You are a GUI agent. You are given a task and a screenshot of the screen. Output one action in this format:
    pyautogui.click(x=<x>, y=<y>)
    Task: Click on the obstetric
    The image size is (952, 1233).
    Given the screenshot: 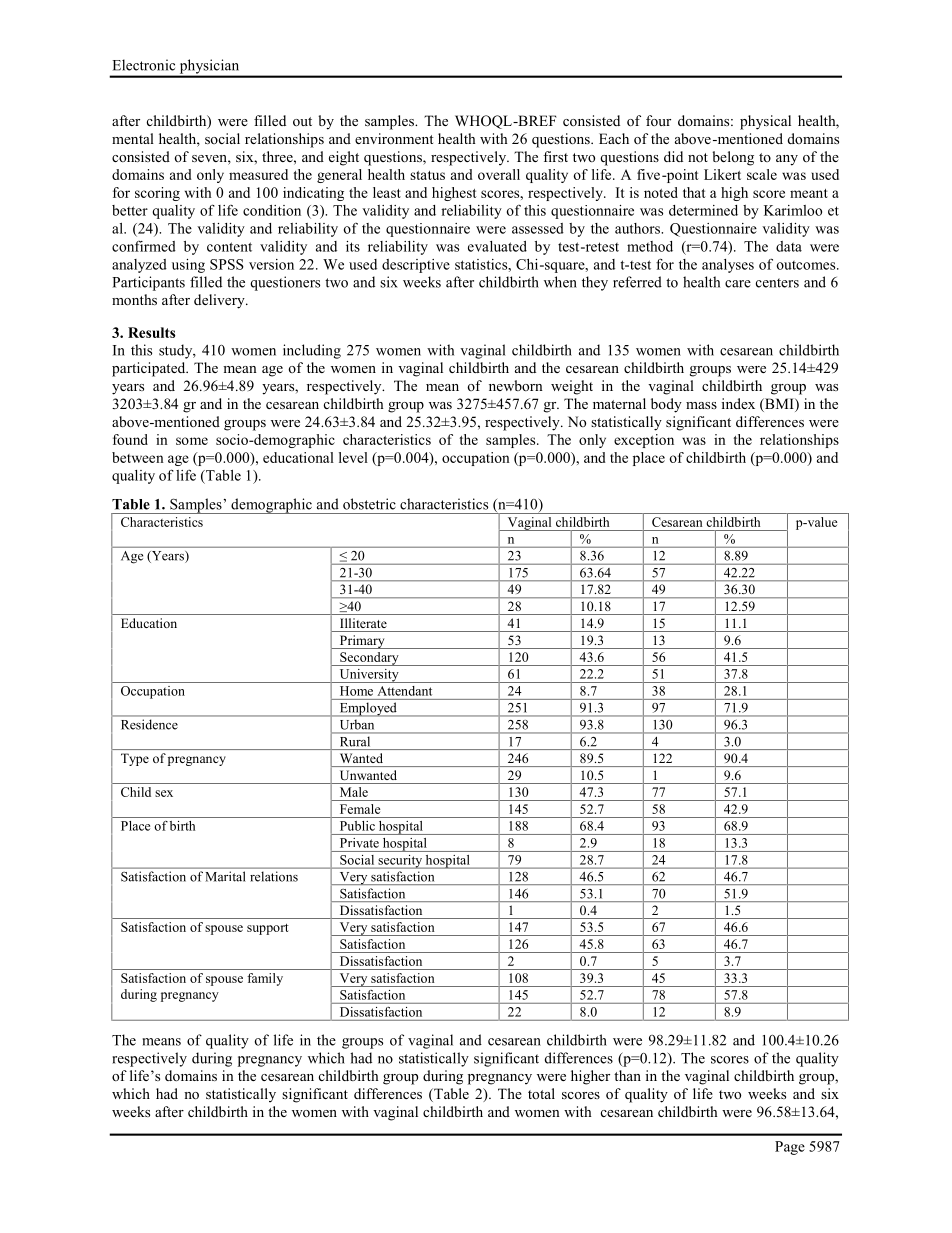 What is the action you would take?
    pyautogui.click(x=369, y=504)
